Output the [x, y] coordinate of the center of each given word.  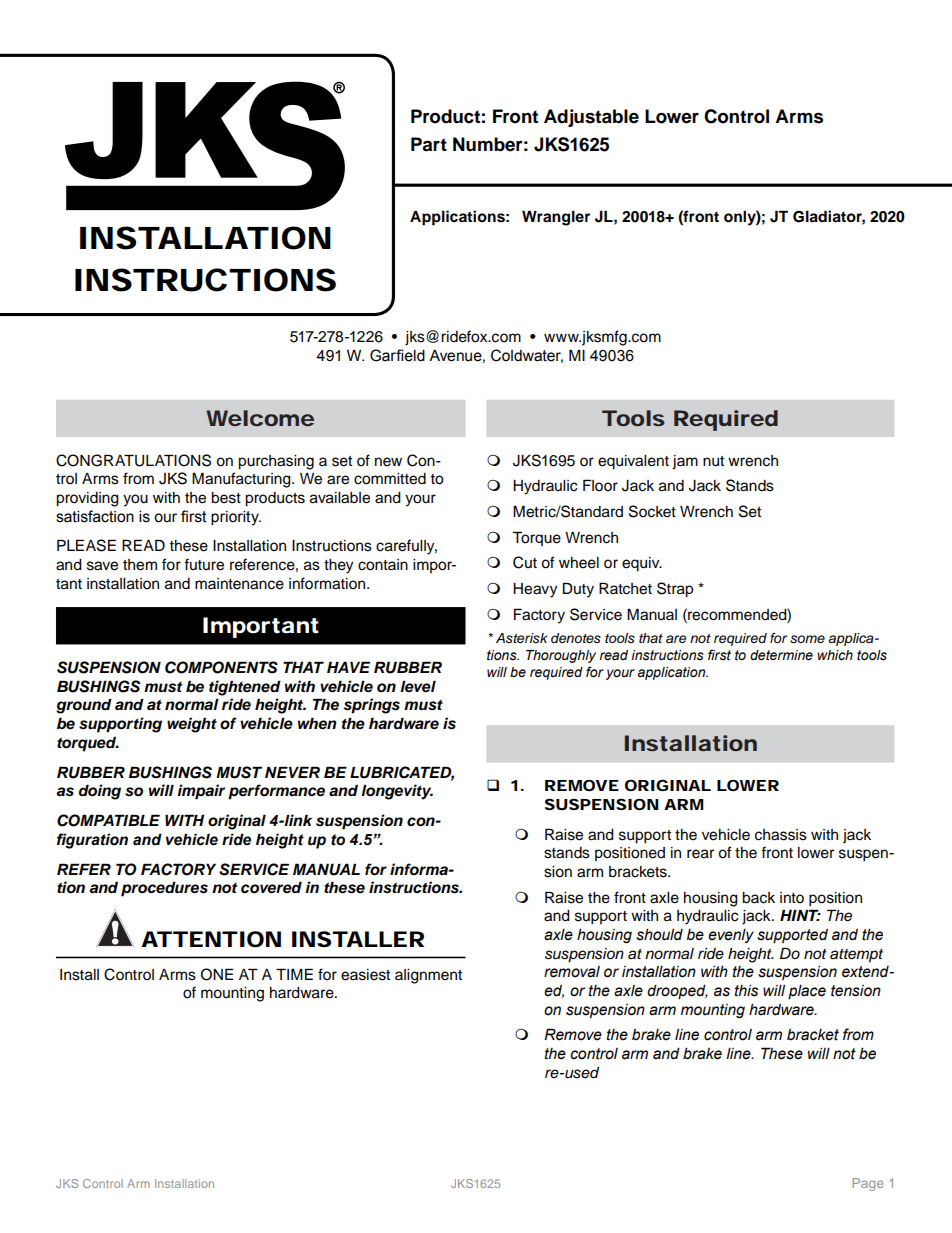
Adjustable [591, 118]
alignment [428, 976]
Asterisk [522, 638]
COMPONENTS [221, 667]
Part [429, 144]
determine [781, 655]
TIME [294, 974]
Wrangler [556, 218]
